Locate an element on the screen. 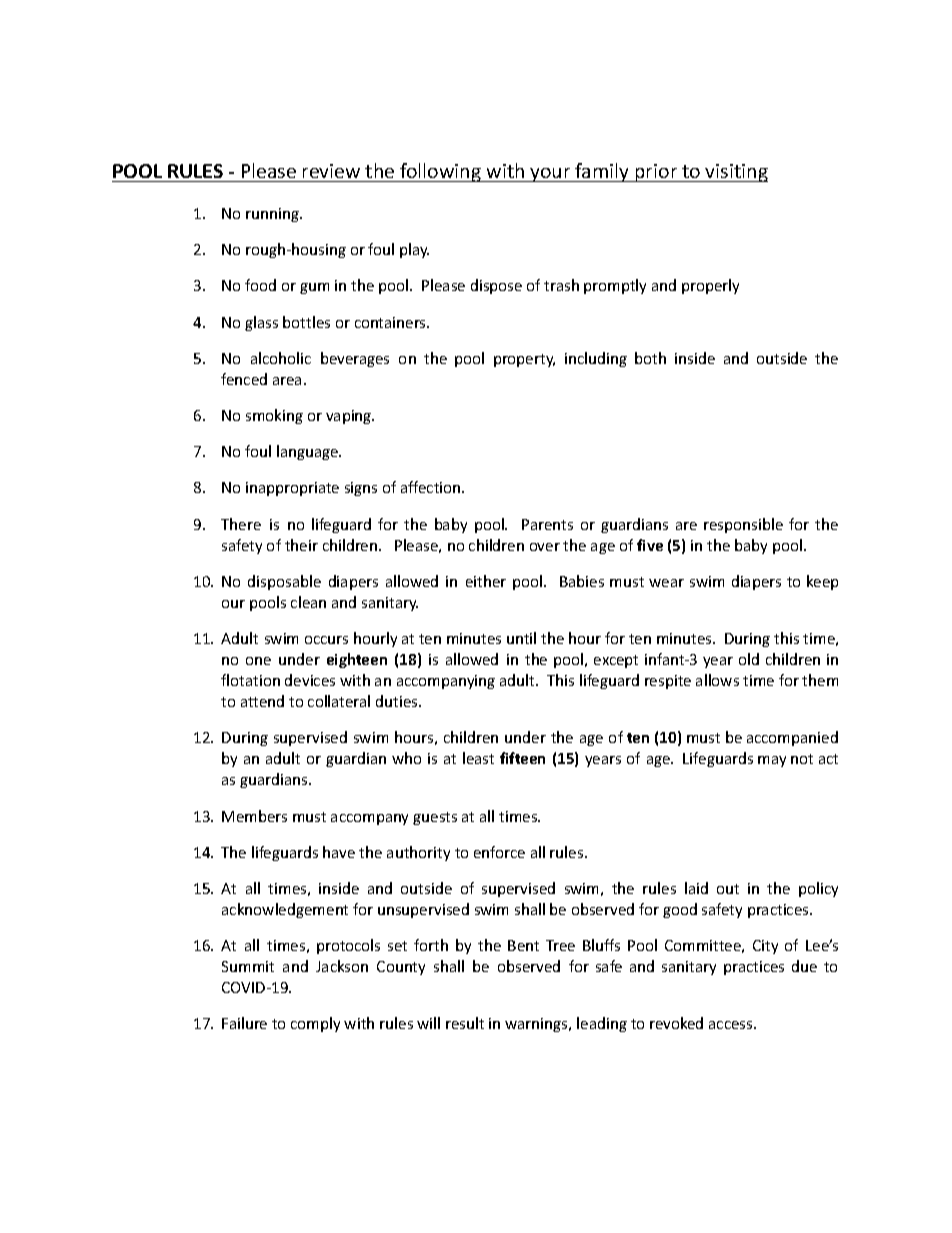 This screenshot has width=952, height=1233. Bent is located at coordinates (523, 945).
